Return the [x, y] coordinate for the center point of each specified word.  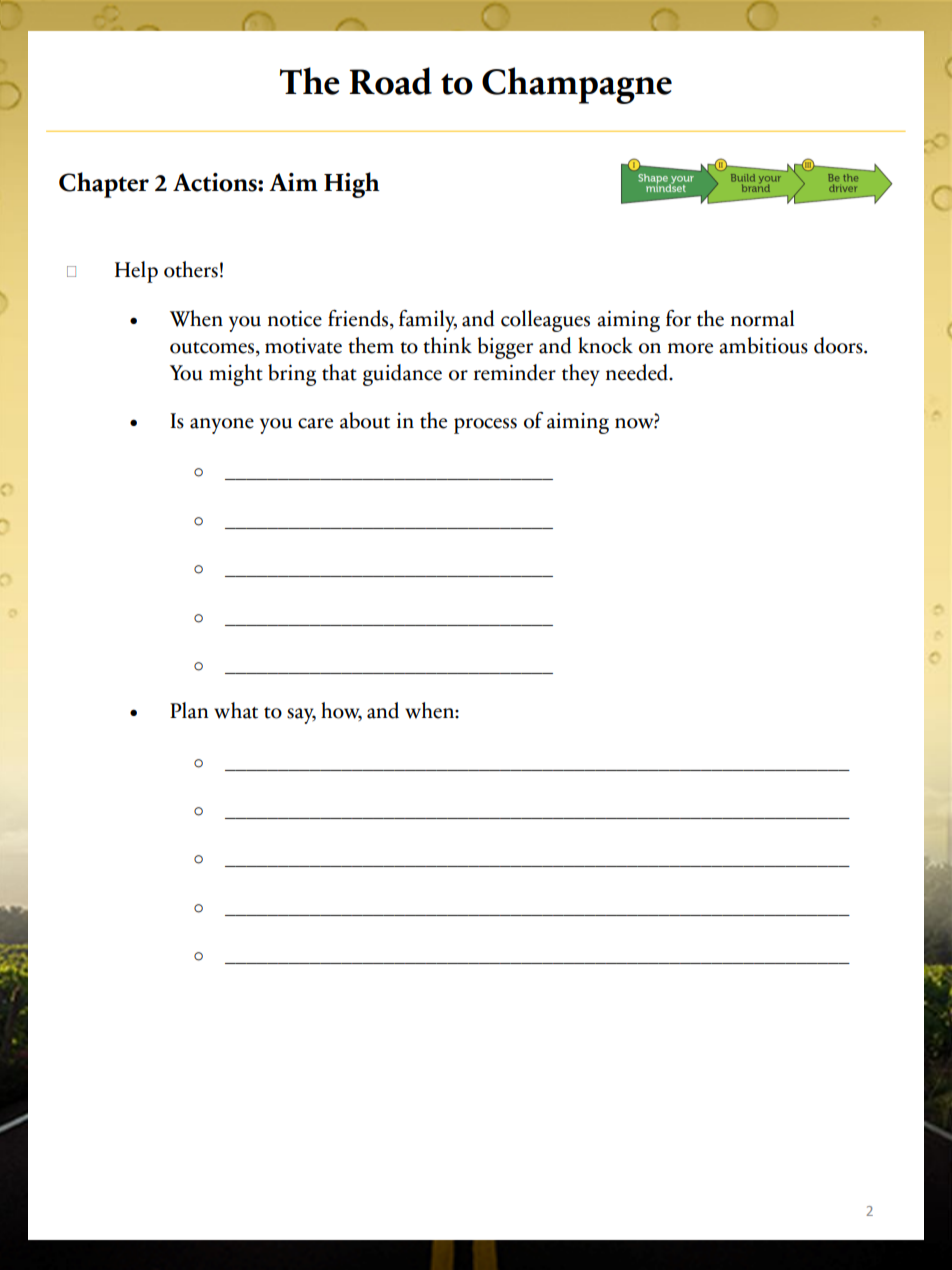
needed [638, 372]
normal [762, 318]
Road [390, 81]
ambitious [763, 345]
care [315, 423]
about [365, 420]
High [352, 185]
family [428, 321]
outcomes [213, 348]
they [580, 375]
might [236, 375]
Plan [189, 710]
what [236, 710]
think [447, 345]
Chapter [104, 185]
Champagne [577, 85]
